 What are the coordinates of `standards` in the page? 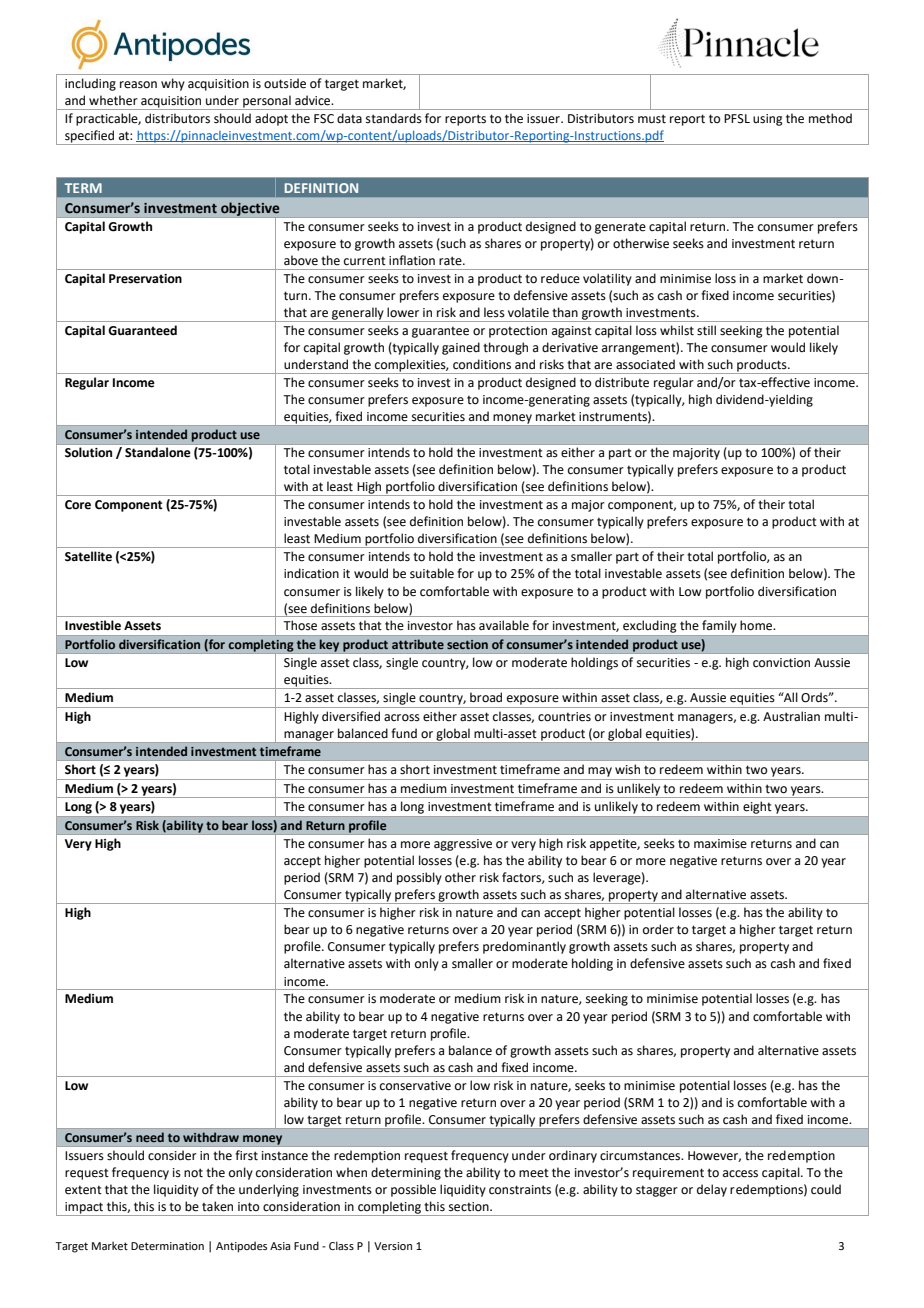 It's located at (394, 118).
